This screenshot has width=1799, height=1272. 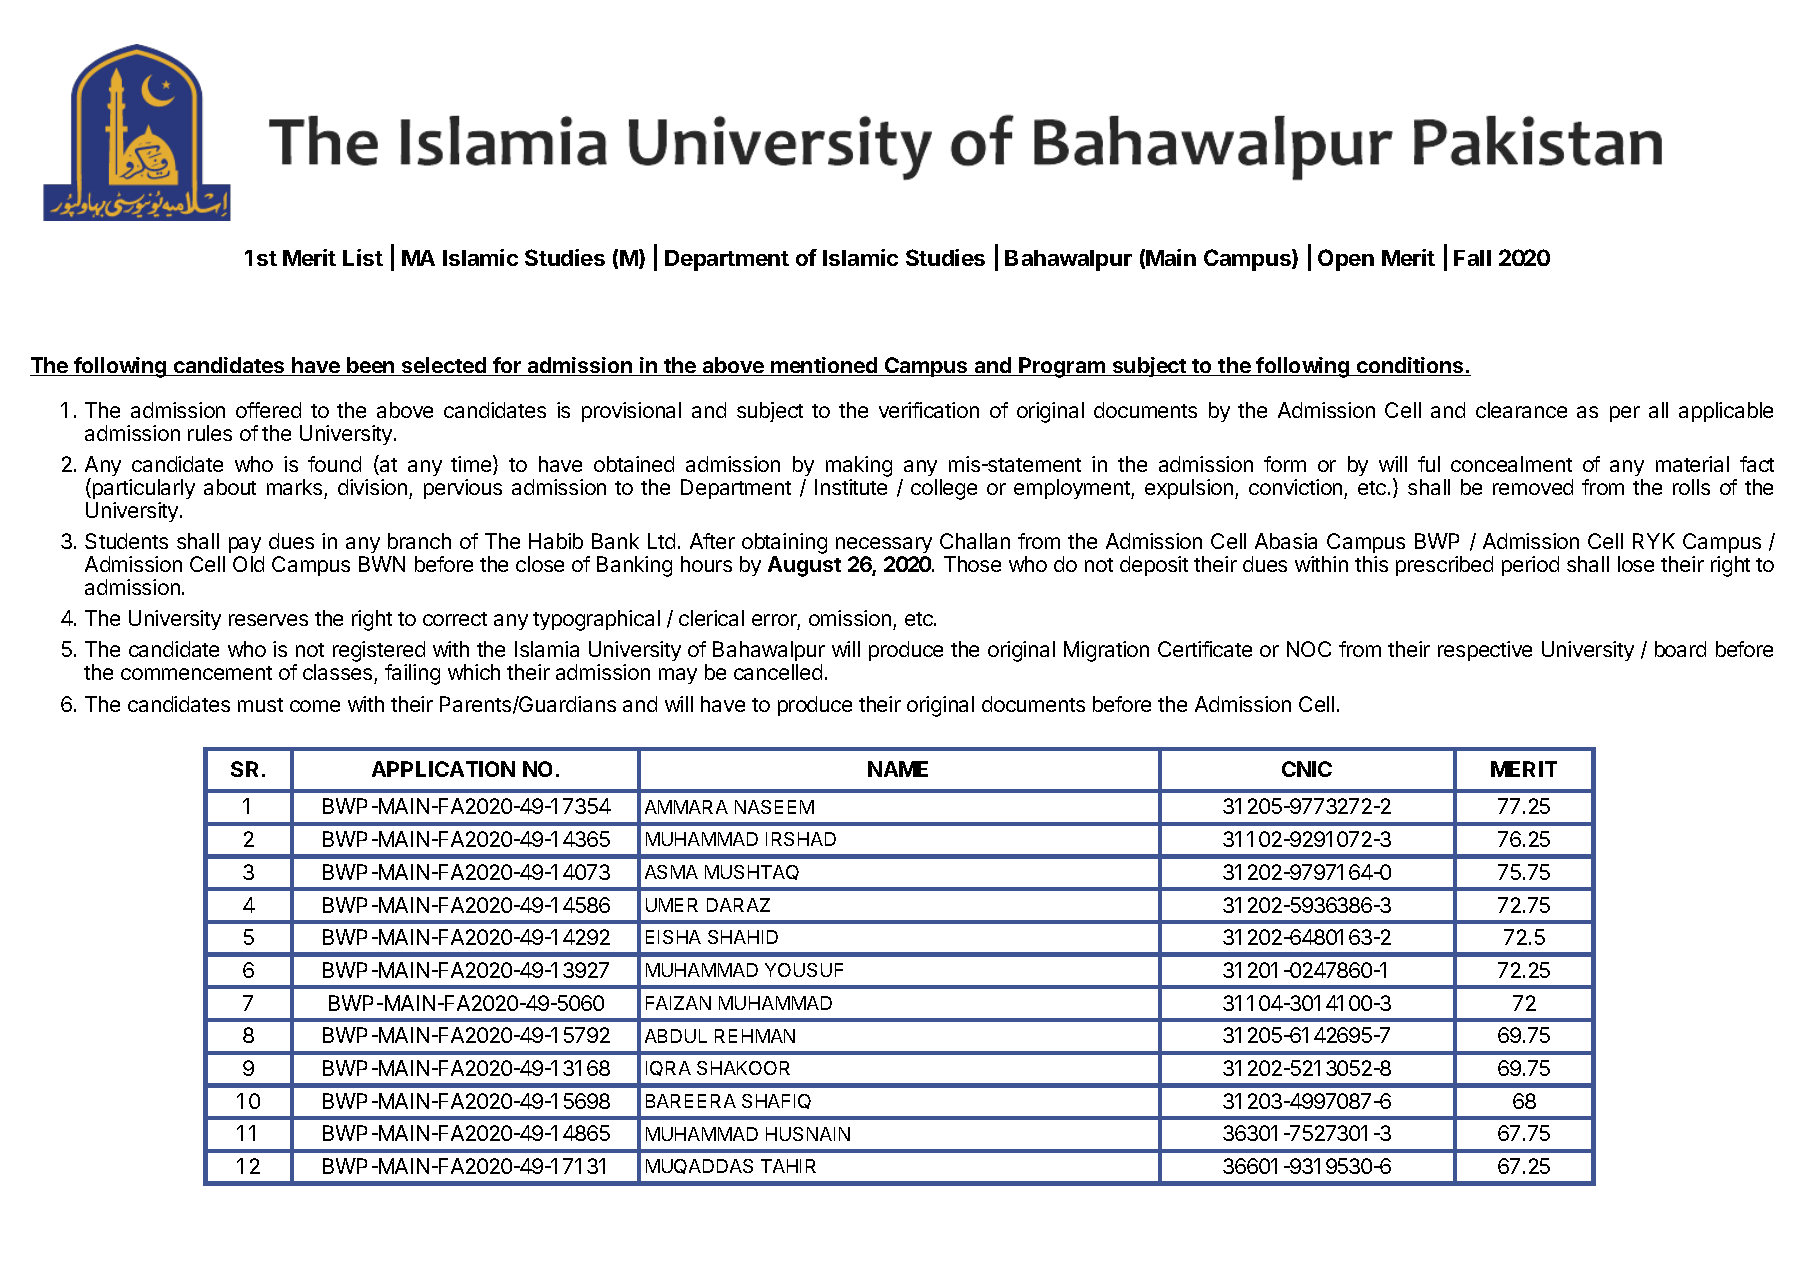 I want to click on NAME, so click(x=898, y=769).
